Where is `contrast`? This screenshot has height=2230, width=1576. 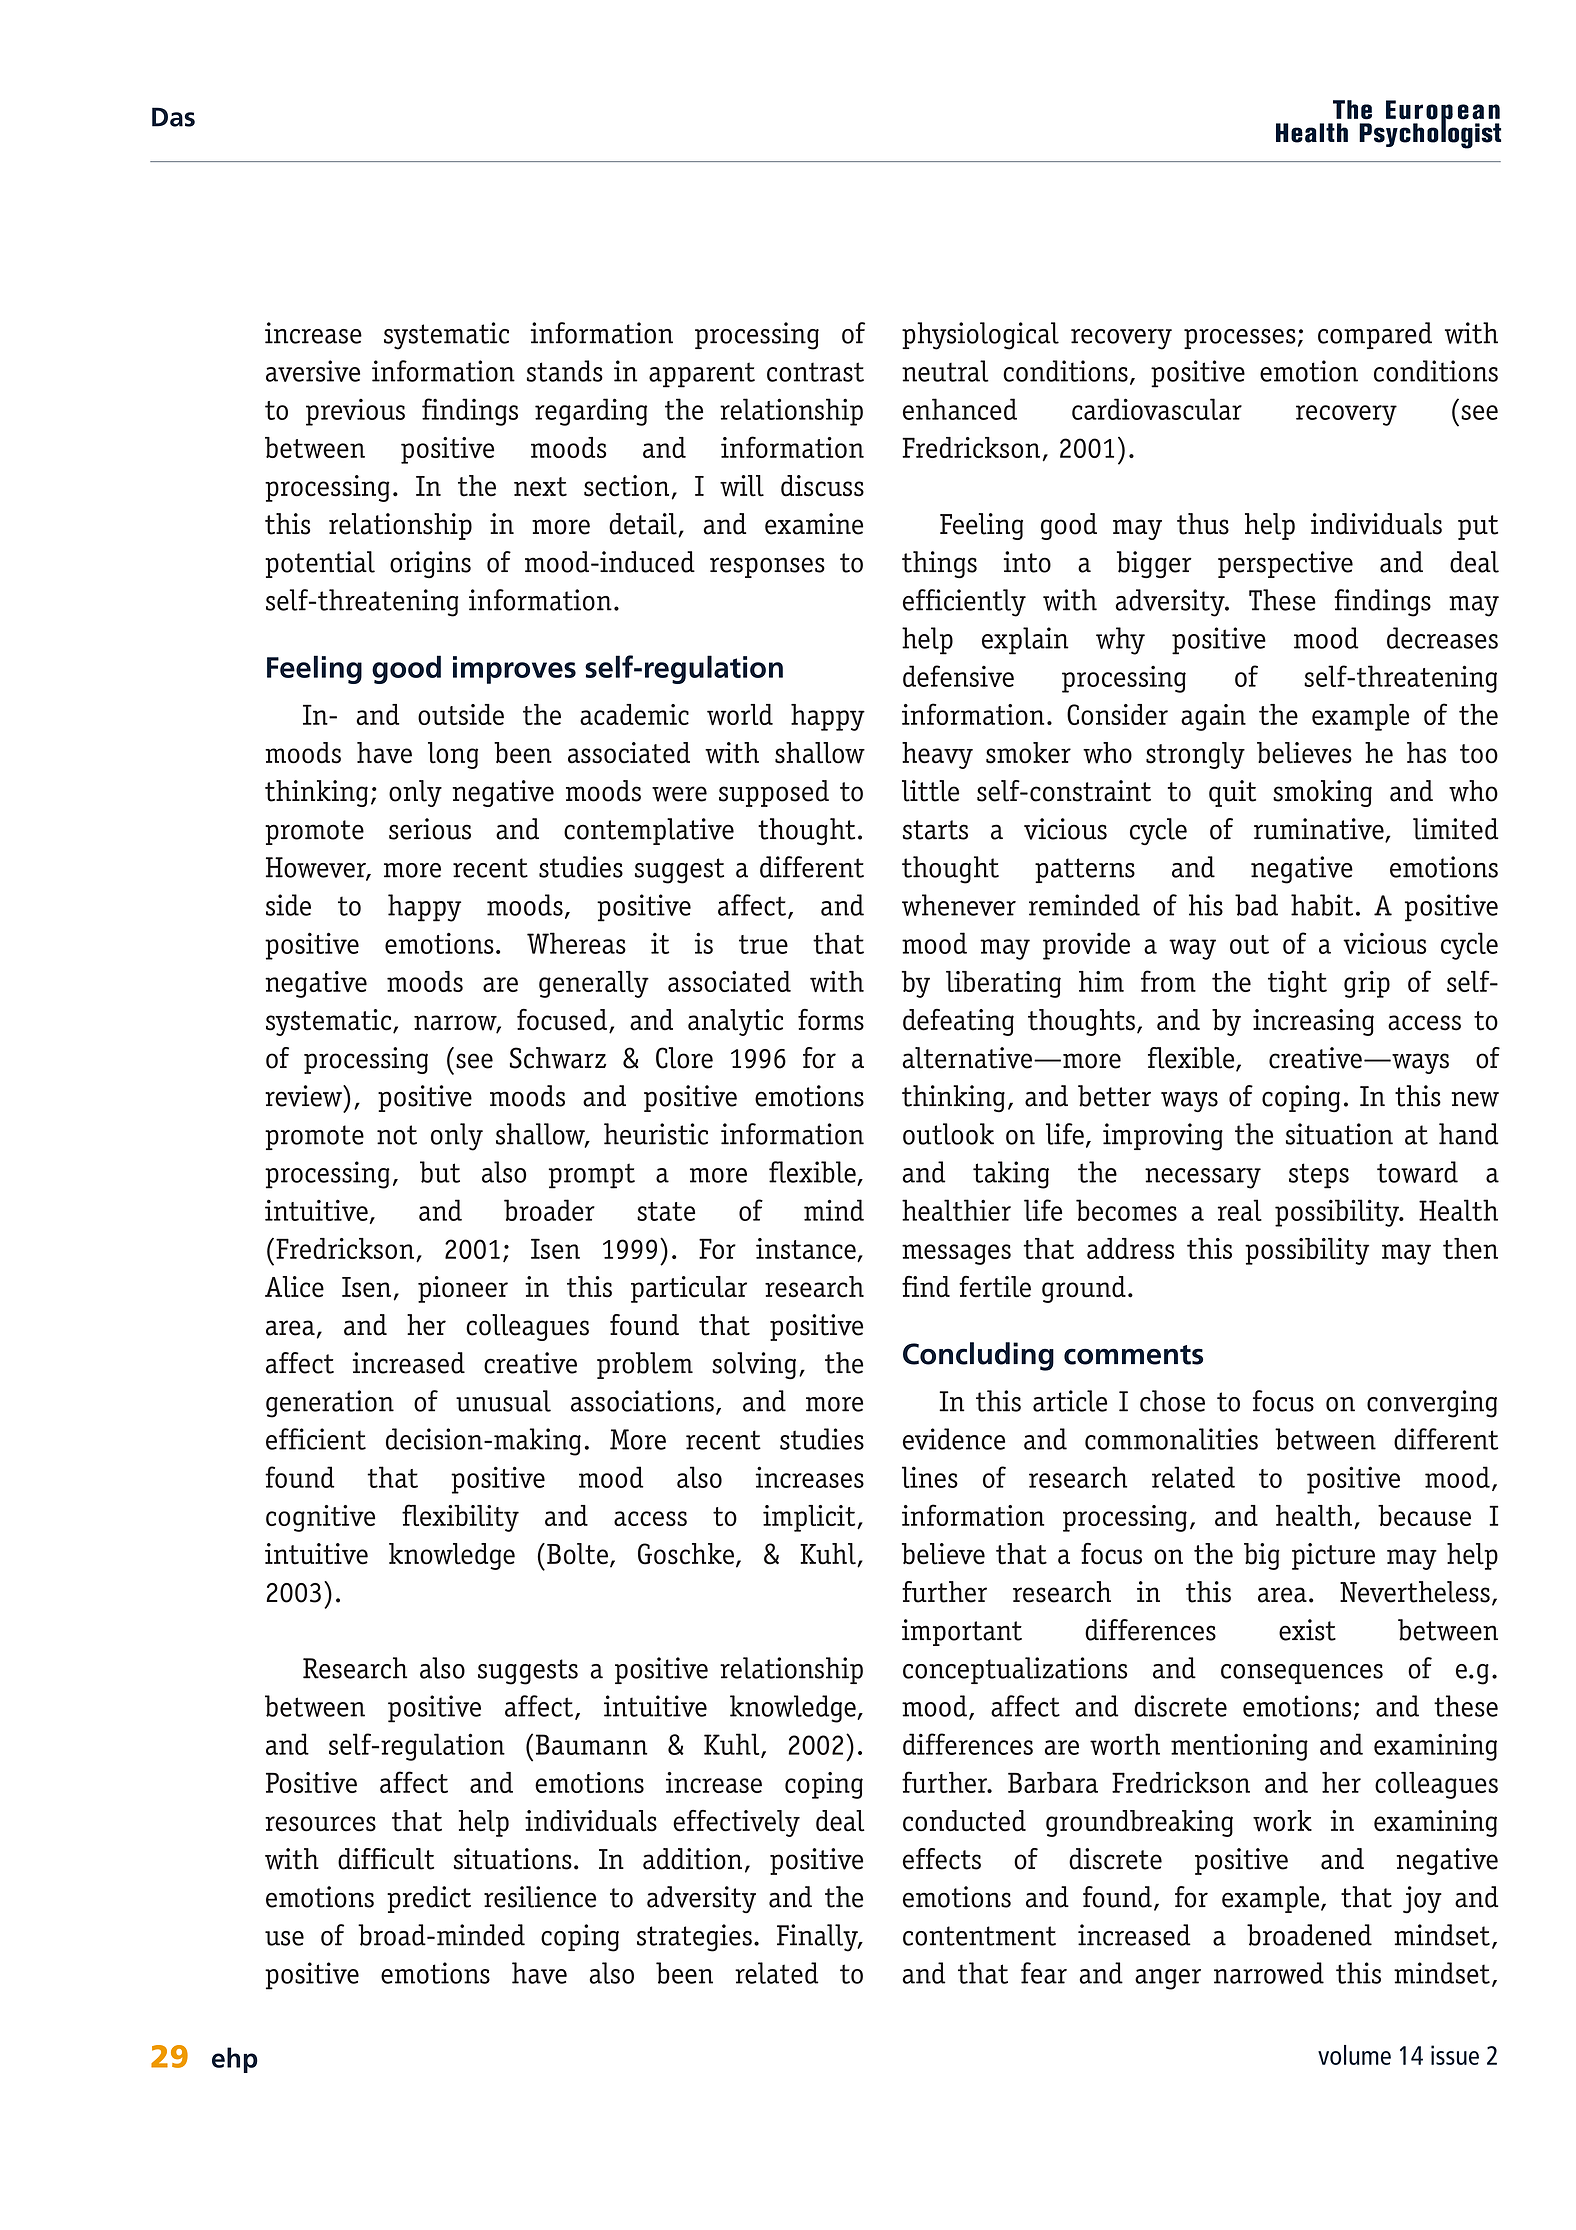 contrast is located at coordinates (815, 372).
